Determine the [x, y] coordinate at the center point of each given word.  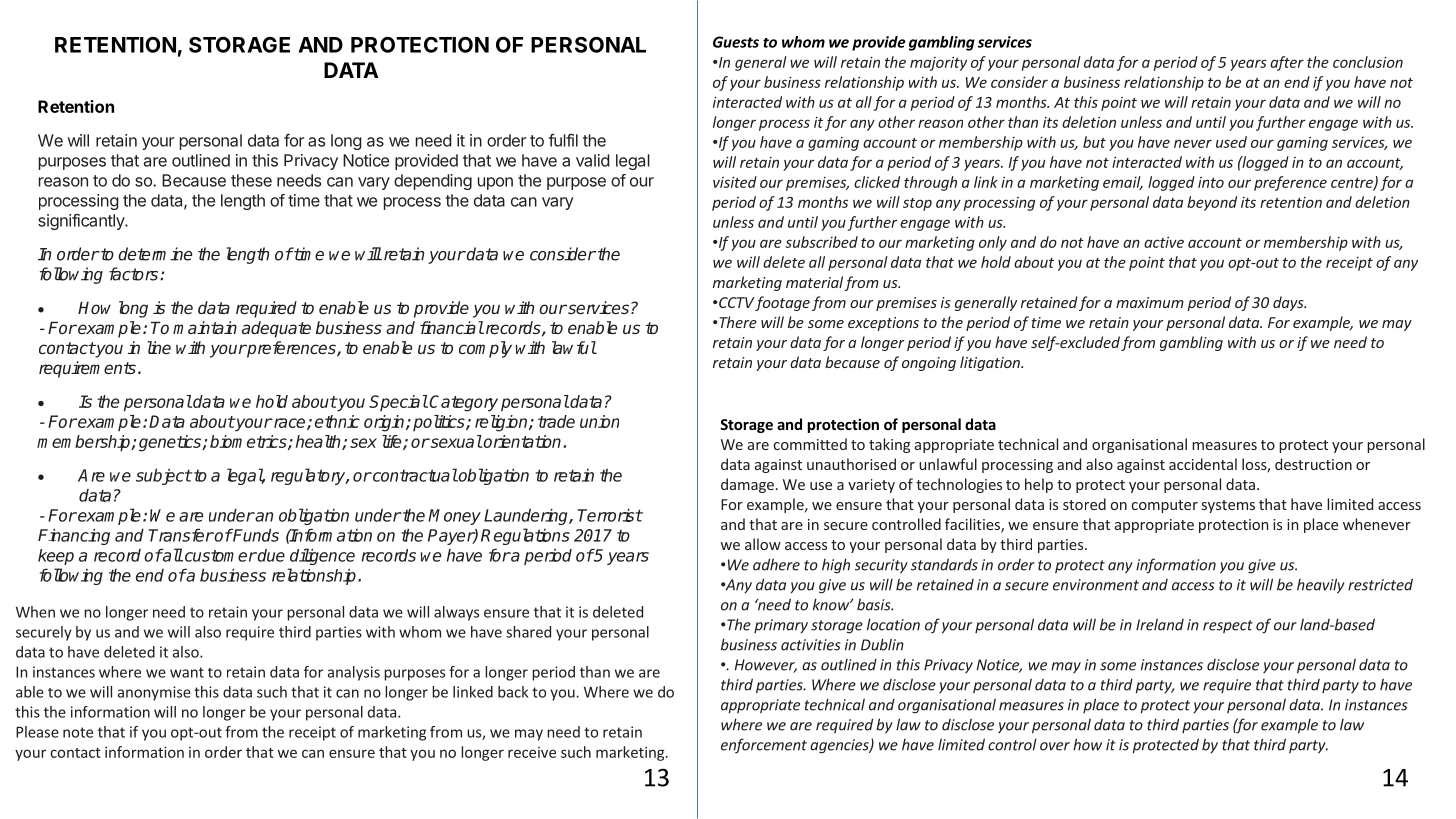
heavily [1321, 586]
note [78, 732]
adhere [776, 564]
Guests [736, 42]
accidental [1203, 464]
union [599, 421]
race [289, 424]
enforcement [764, 746]
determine [155, 254]
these [251, 180]
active [1164, 242]
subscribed [821, 242]
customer [219, 556]
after [1287, 63]
